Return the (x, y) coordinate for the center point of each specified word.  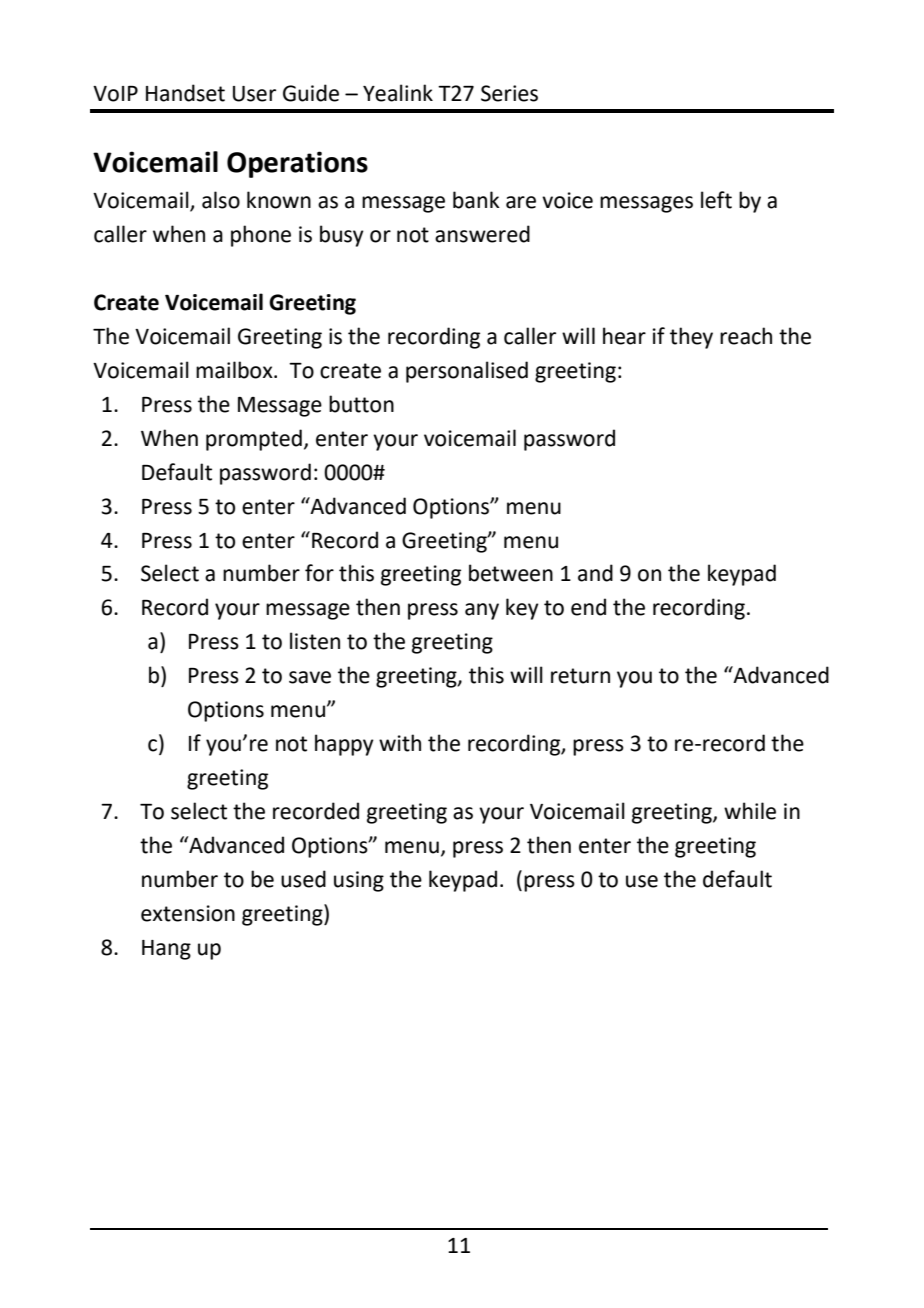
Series (509, 93)
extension (188, 913)
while (750, 811)
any (482, 611)
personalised (467, 372)
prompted (254, 440)
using (359, 881)
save (310, 677)
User (254, 94)
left (716, 200)
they (691, 338)
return (580, 676)
